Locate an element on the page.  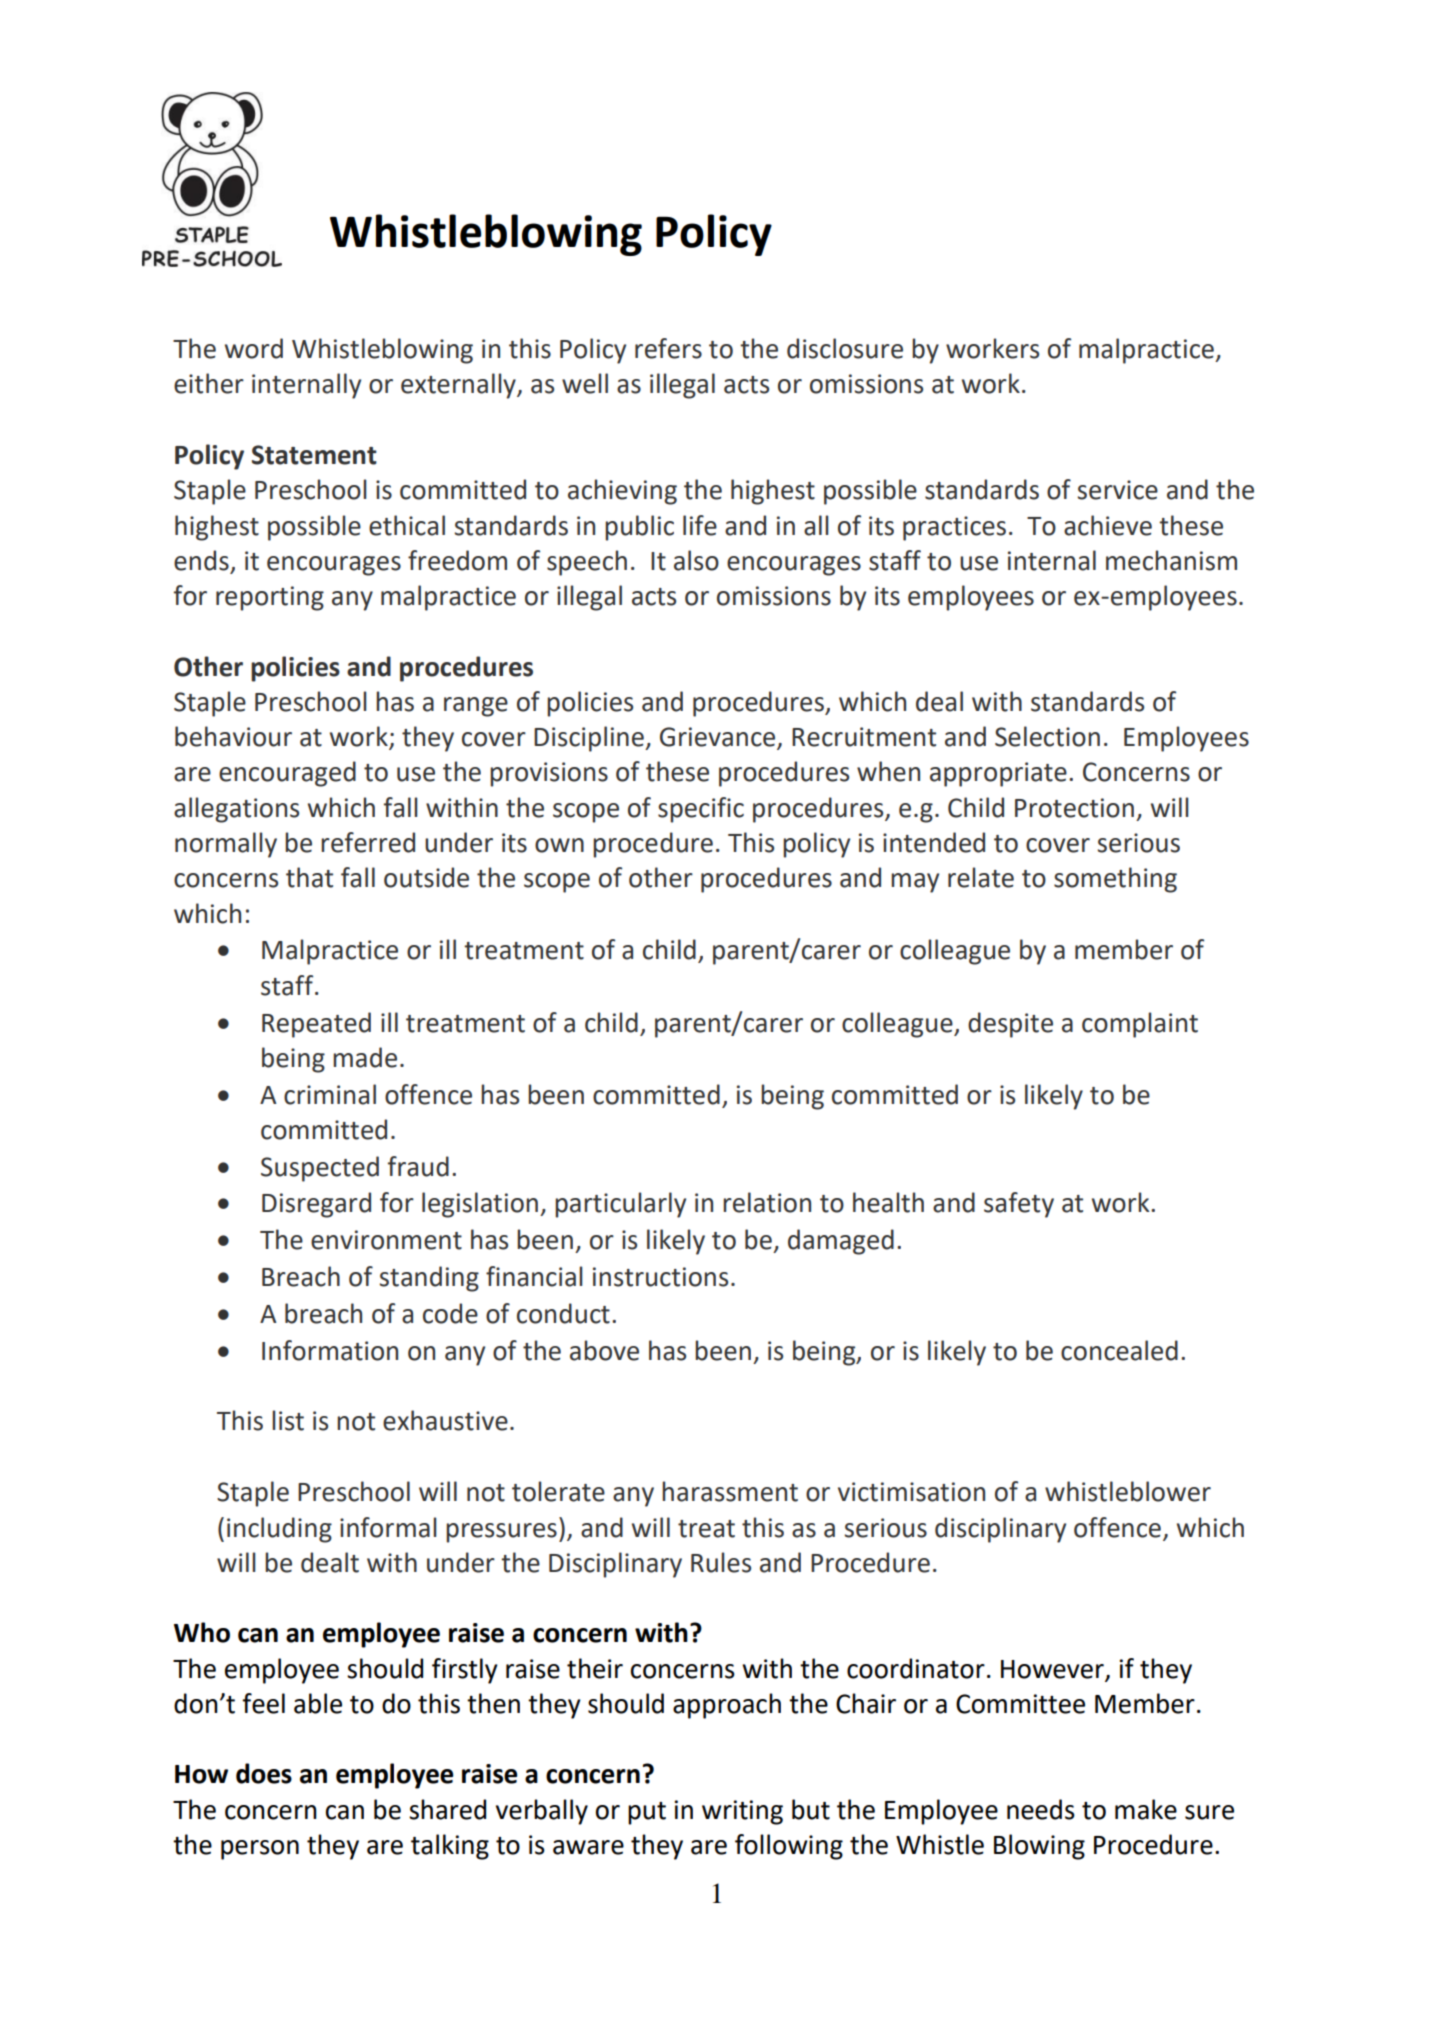
does is located at coordinates (264, 1773).
